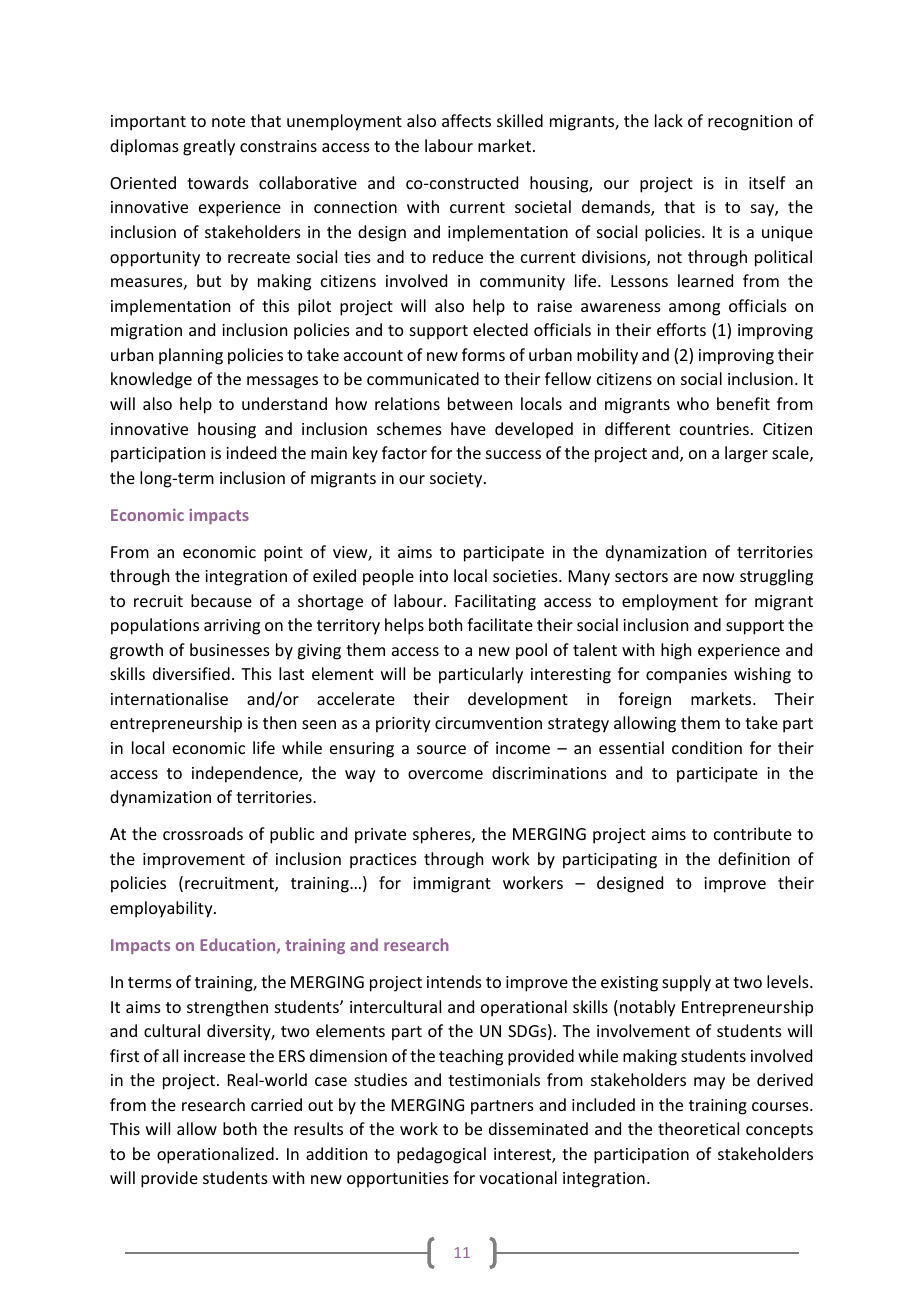 The height and width of the screenshot is (1308, 924). What do you see at coordinates (443, 835) in the screenshot?
I see `spheres` at bounding box center [443, 835].
